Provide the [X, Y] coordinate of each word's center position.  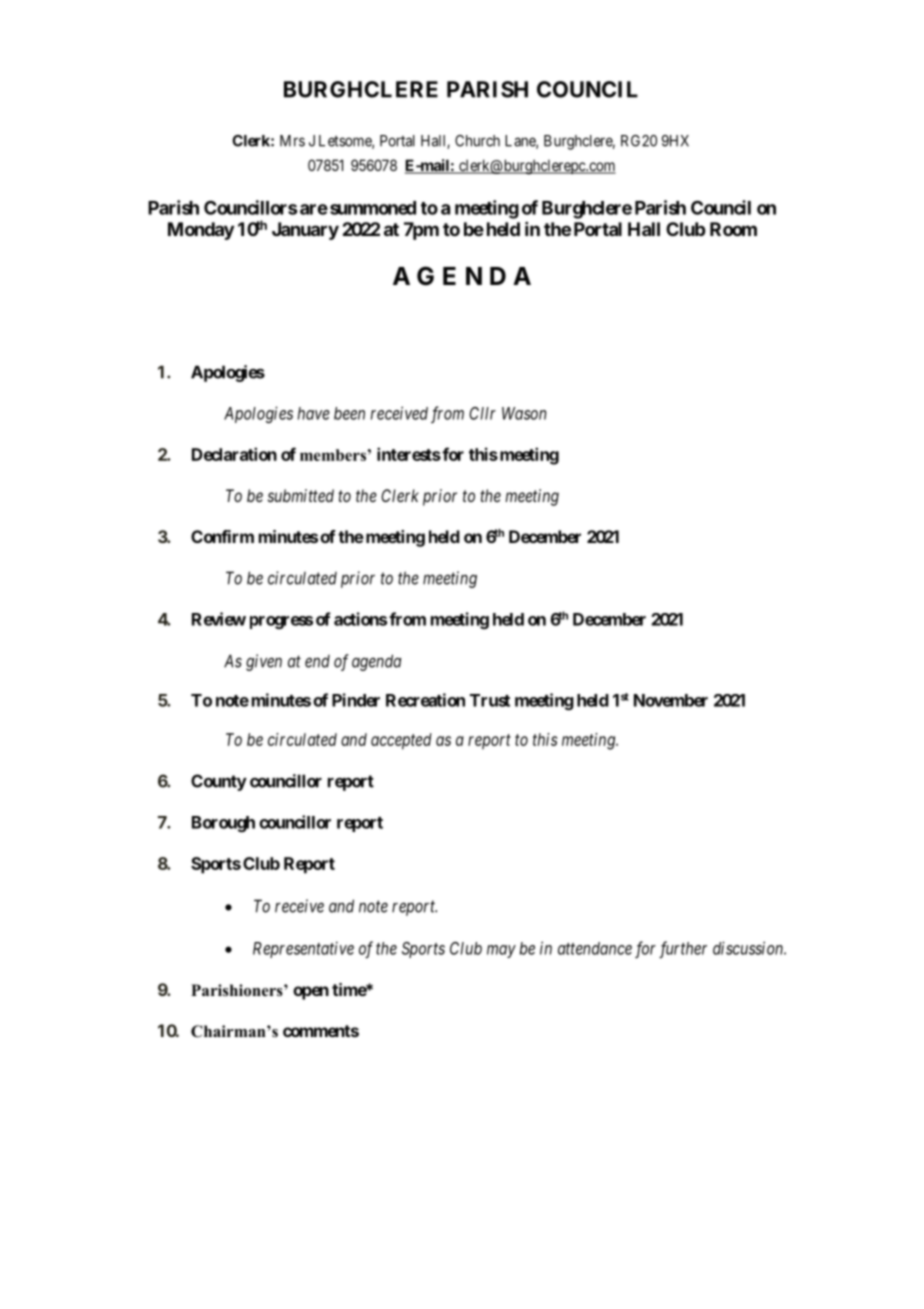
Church [477, 141]
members [333, 455]
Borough [223, 824]
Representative [303, 949]
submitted [301, 495]
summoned [373, 208]
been [349, 413]
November [671, 700]
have [314, 413]
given [264, 662]
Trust [490, 700]
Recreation [425, 700]
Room [733, 229]
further [683, 950]
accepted [401, 741]
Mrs [292, 141]
